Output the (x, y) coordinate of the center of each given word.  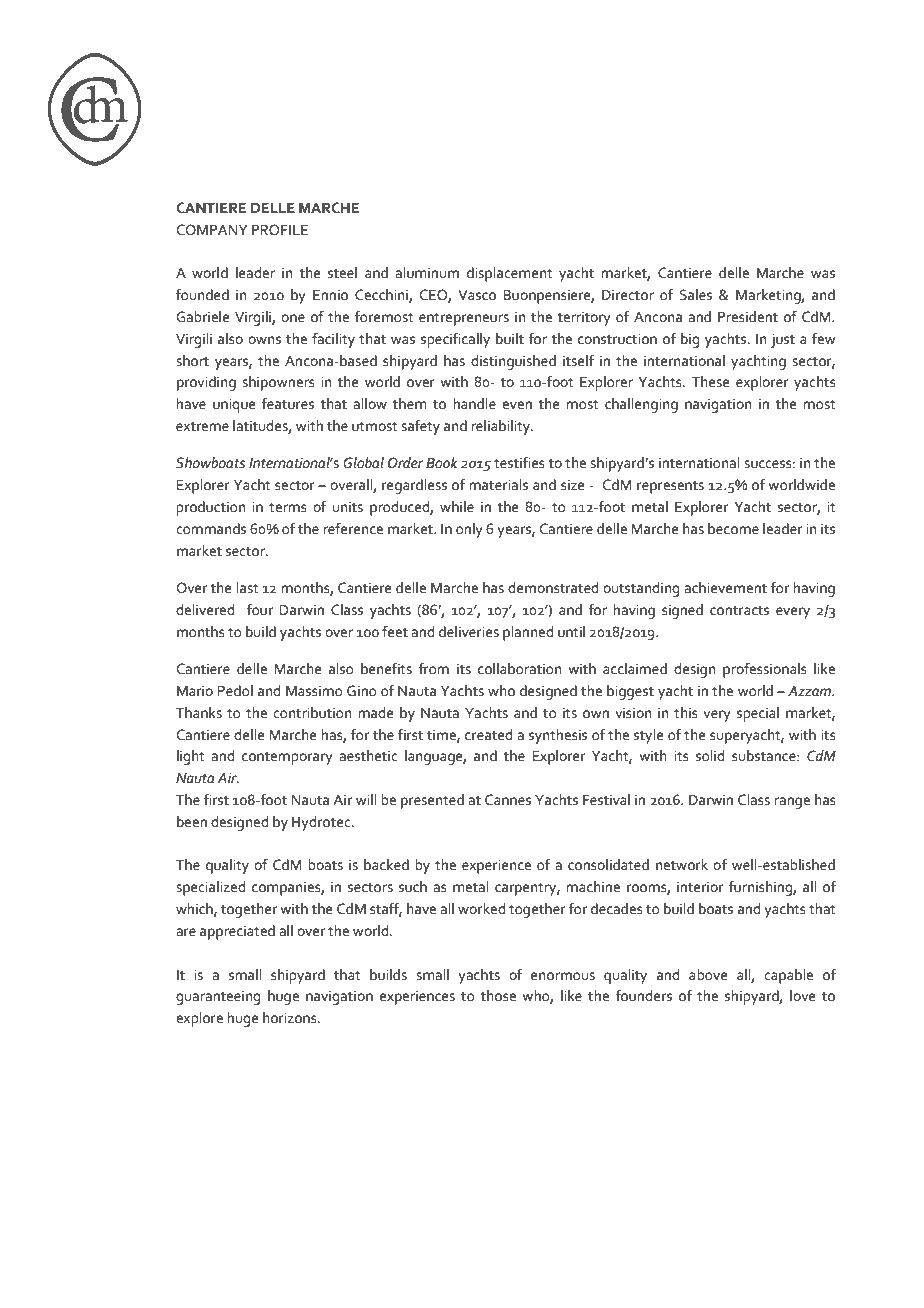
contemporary (287, 758)
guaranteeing (218, 998)
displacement (510, 274)
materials (498, 485)
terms (288, 508)
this (686, 713)
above (708, 975)
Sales (696, 295)
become (733, 529)
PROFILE (280, 230)
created (488, 735)
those (498, 996)
